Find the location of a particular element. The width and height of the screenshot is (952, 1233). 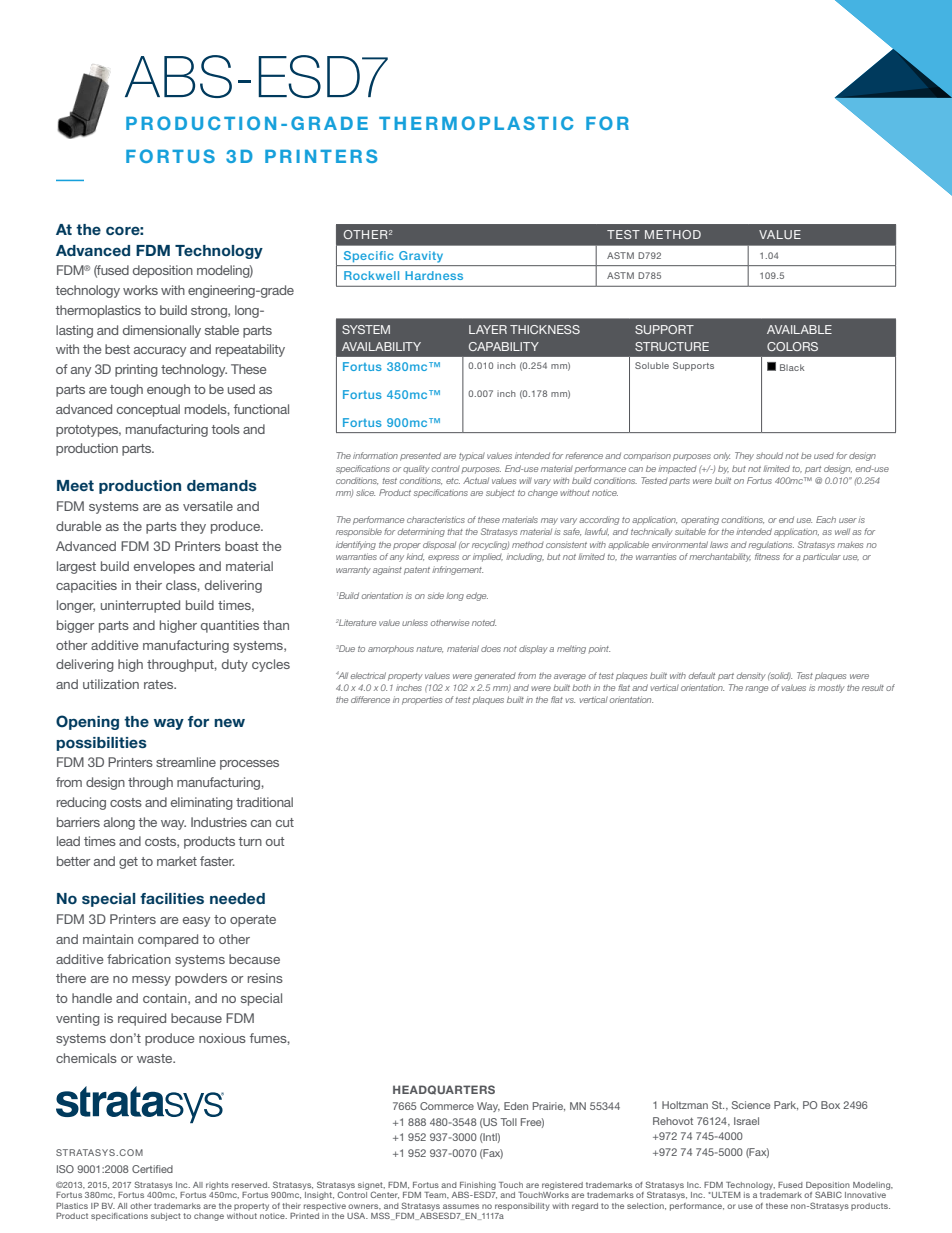

Park is located at coordinates (786, 1105).
